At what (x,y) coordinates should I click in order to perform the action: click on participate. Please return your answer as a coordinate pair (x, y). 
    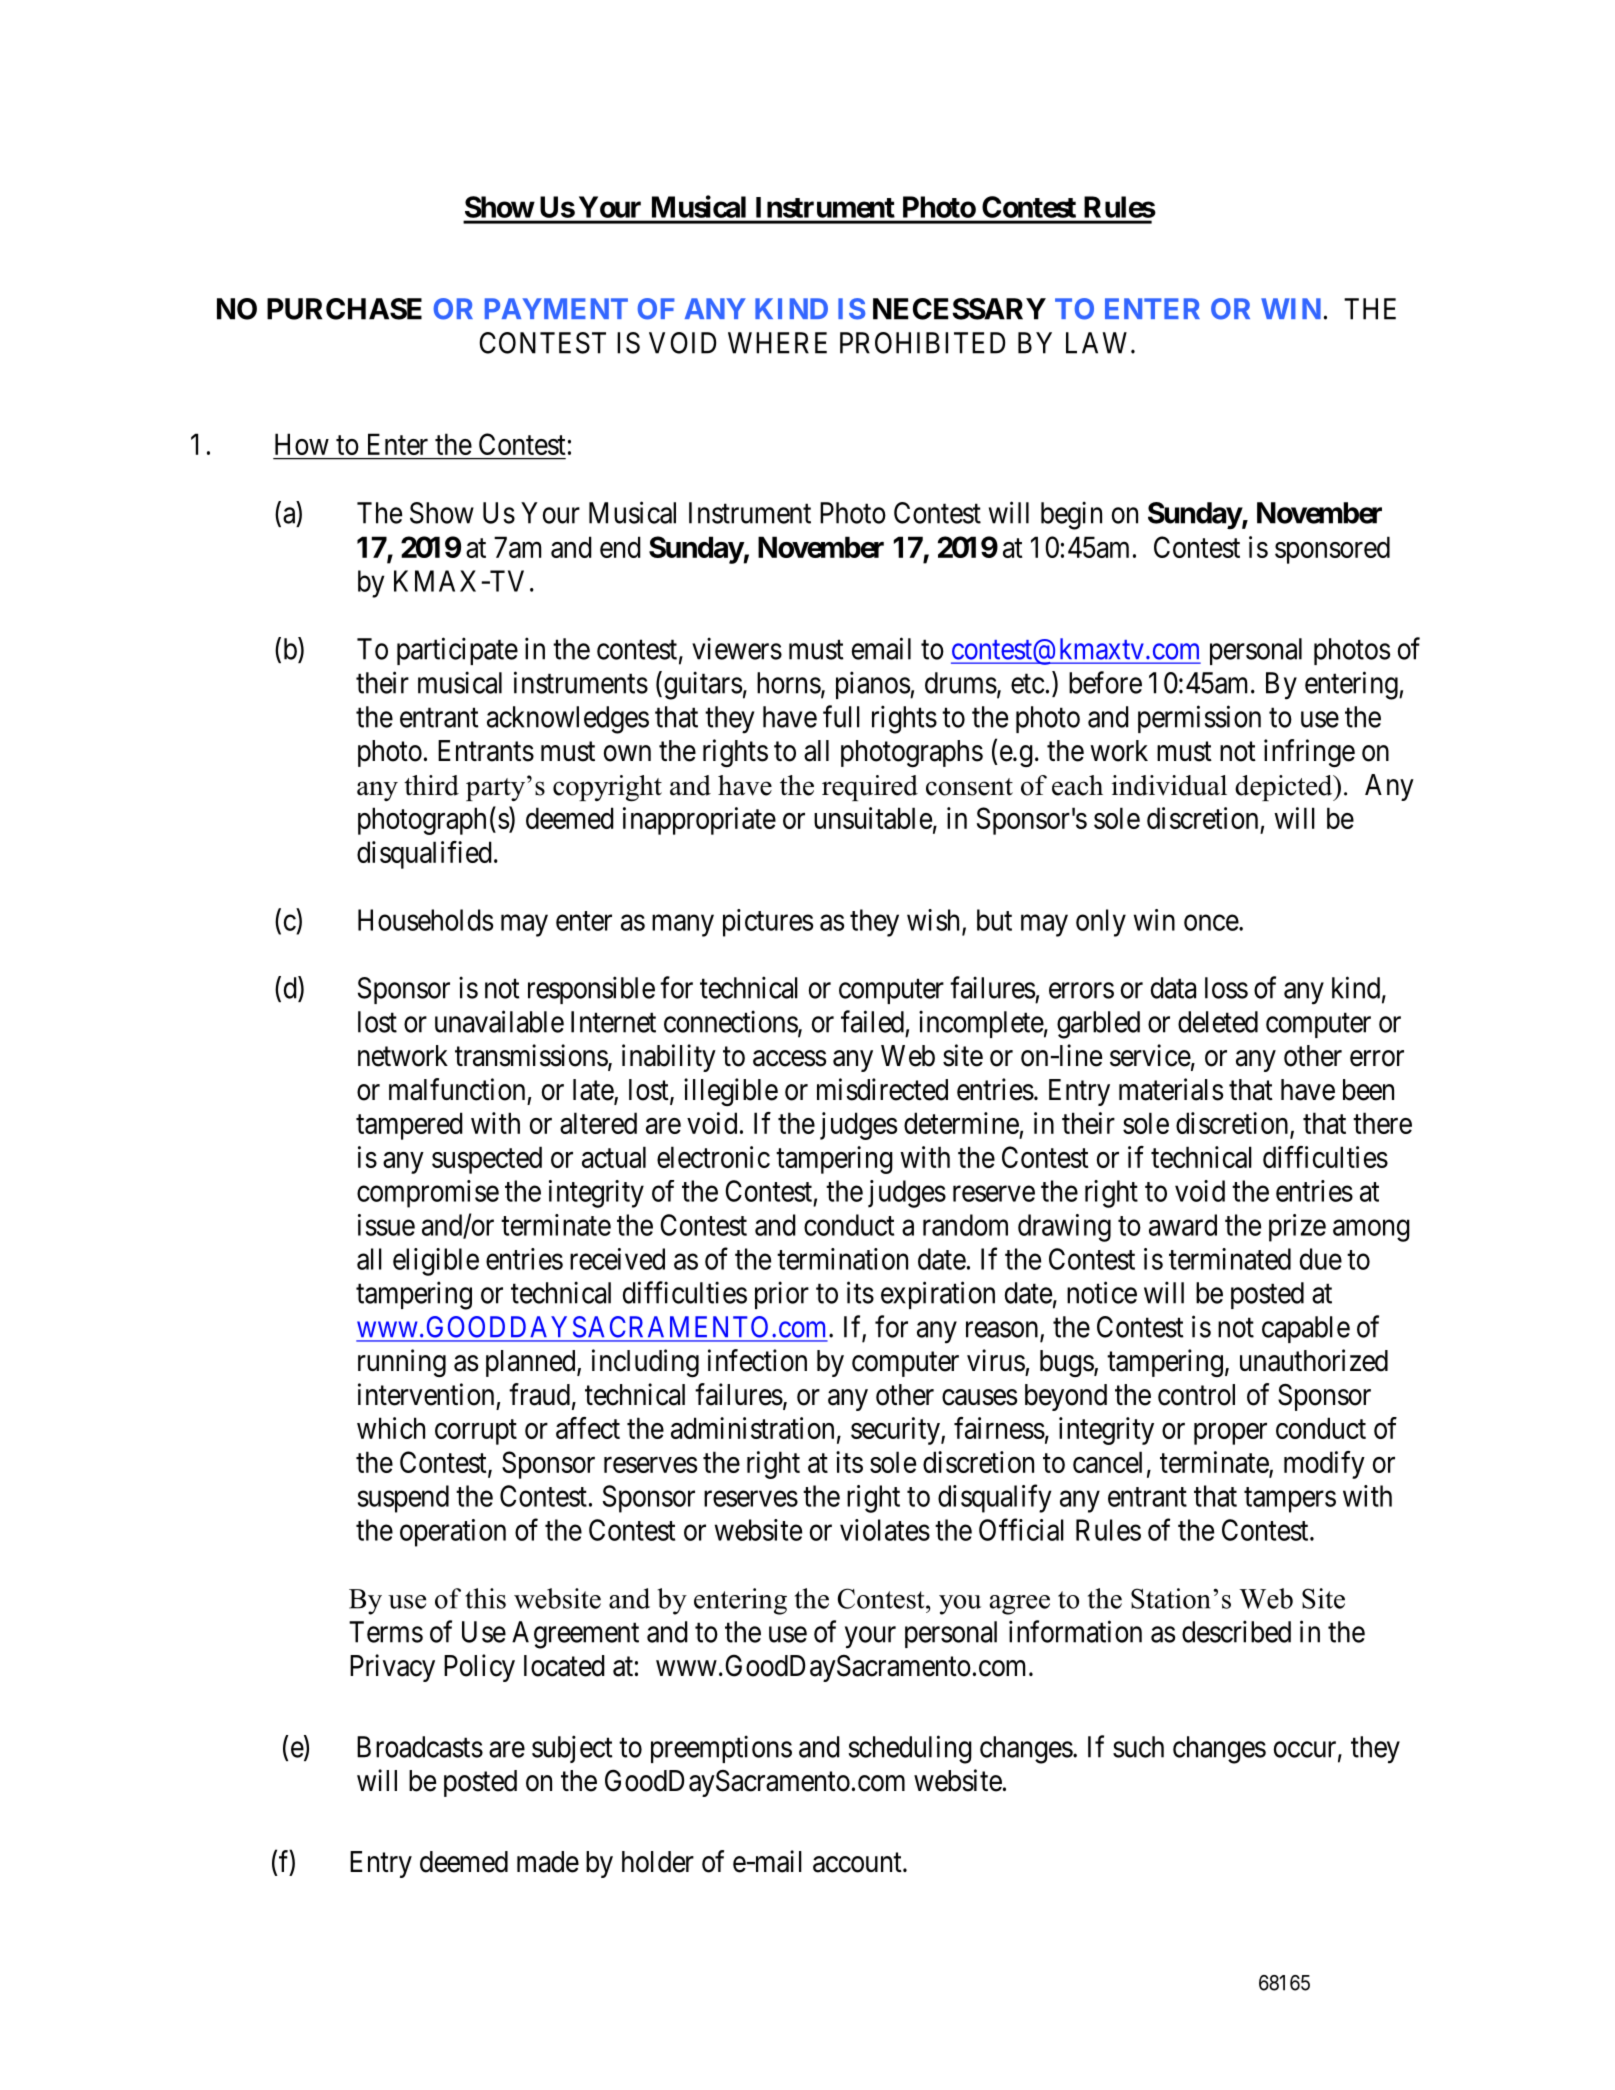
    Looking at the image, I should click on (457, 651).
